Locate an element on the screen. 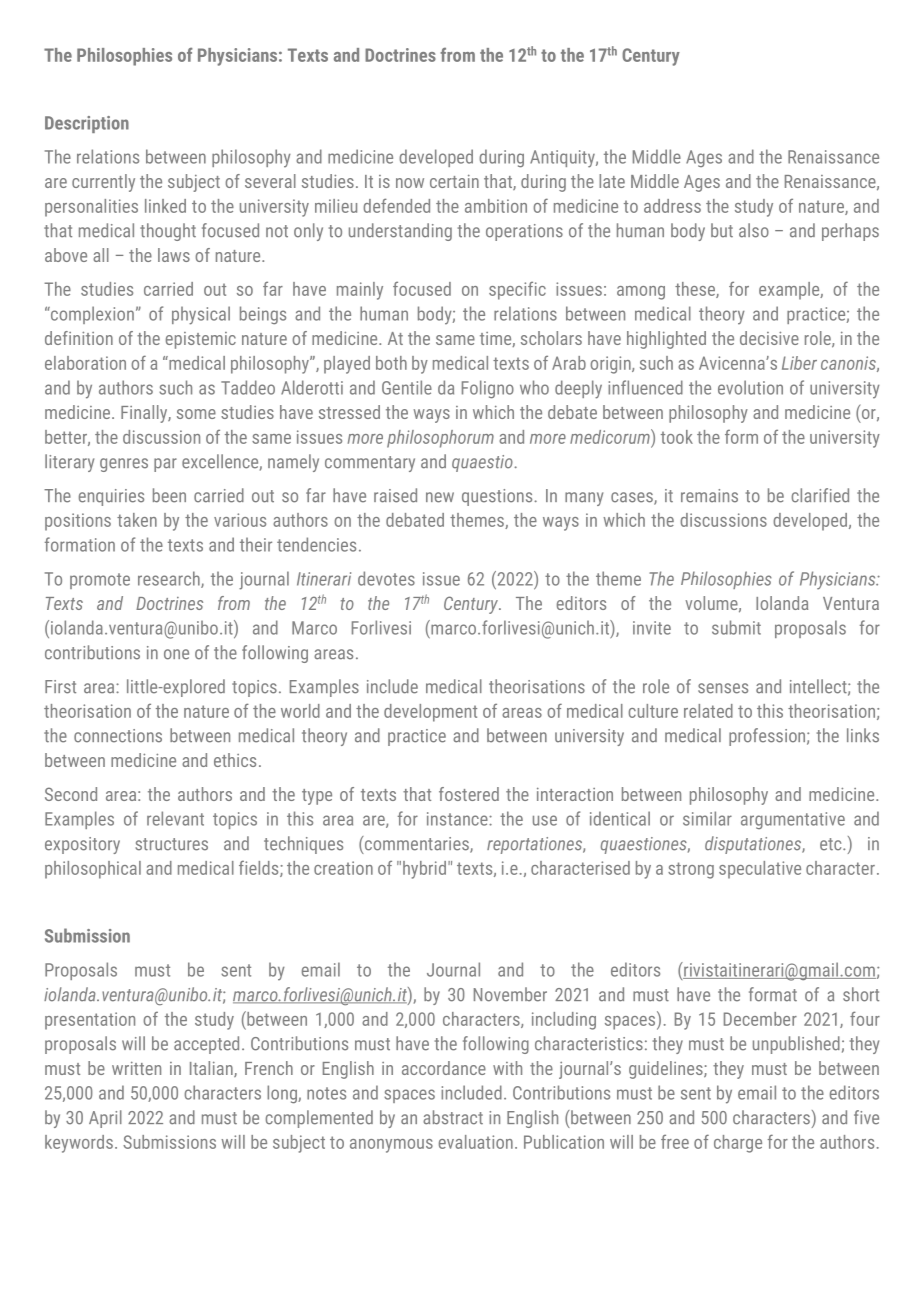 This screenshot has width=924, height=1308. April is located at coordinates (105, 1119).
